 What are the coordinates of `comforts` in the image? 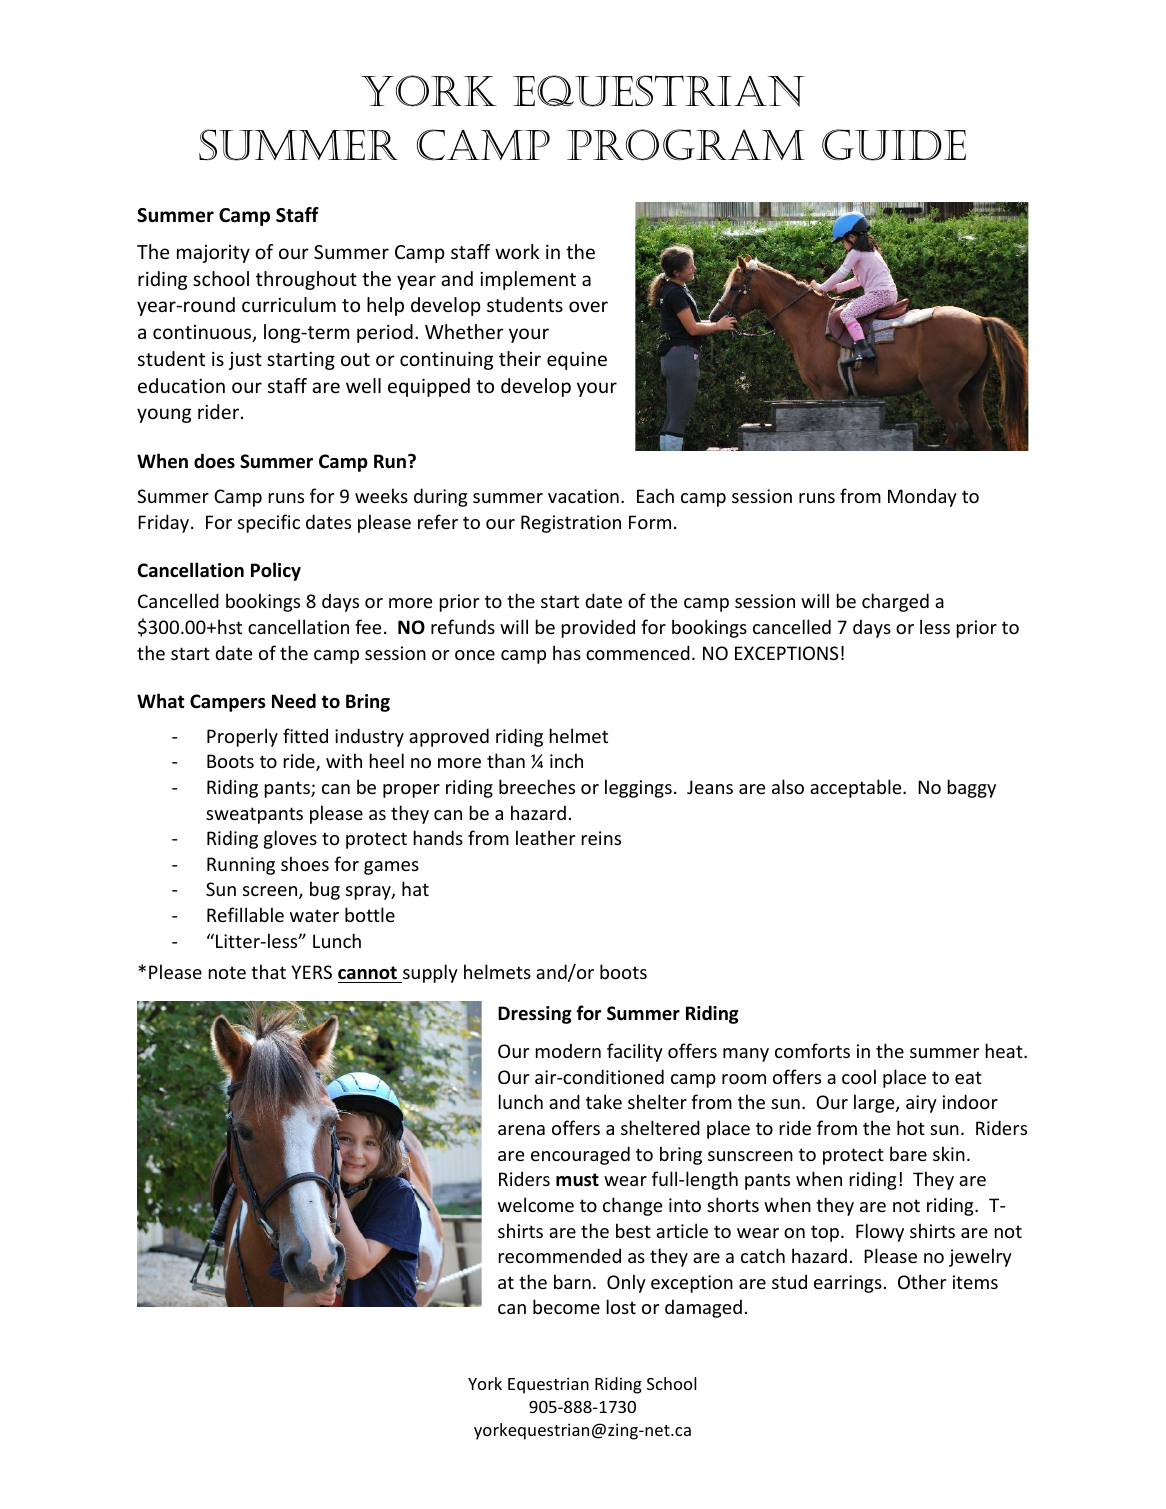 It's located at (812, 1050).
